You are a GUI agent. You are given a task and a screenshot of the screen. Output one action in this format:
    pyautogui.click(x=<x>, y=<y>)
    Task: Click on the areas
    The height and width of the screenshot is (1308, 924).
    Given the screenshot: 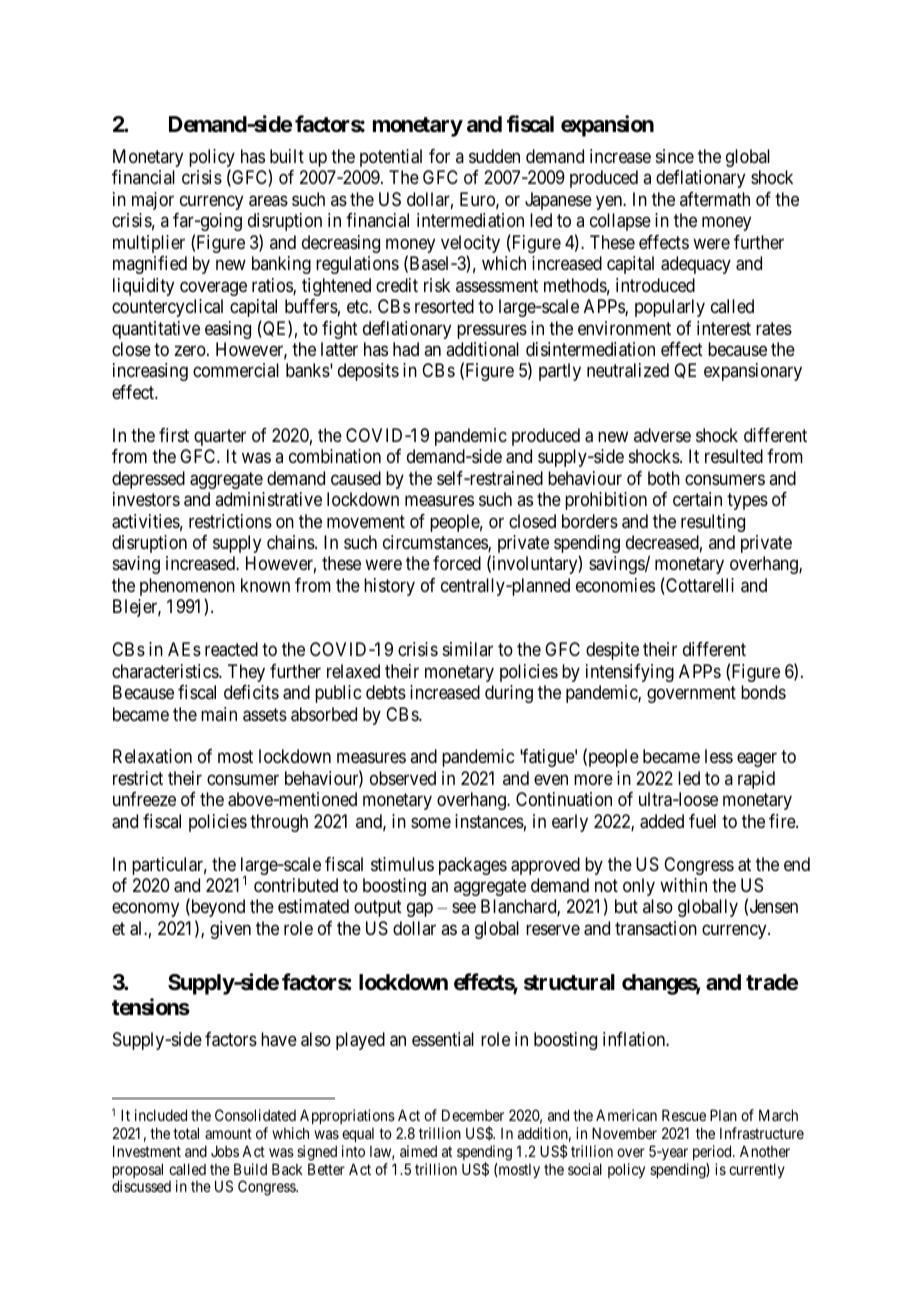 What is the action you would take?
    pyautogui.click(x=268, y=201)
